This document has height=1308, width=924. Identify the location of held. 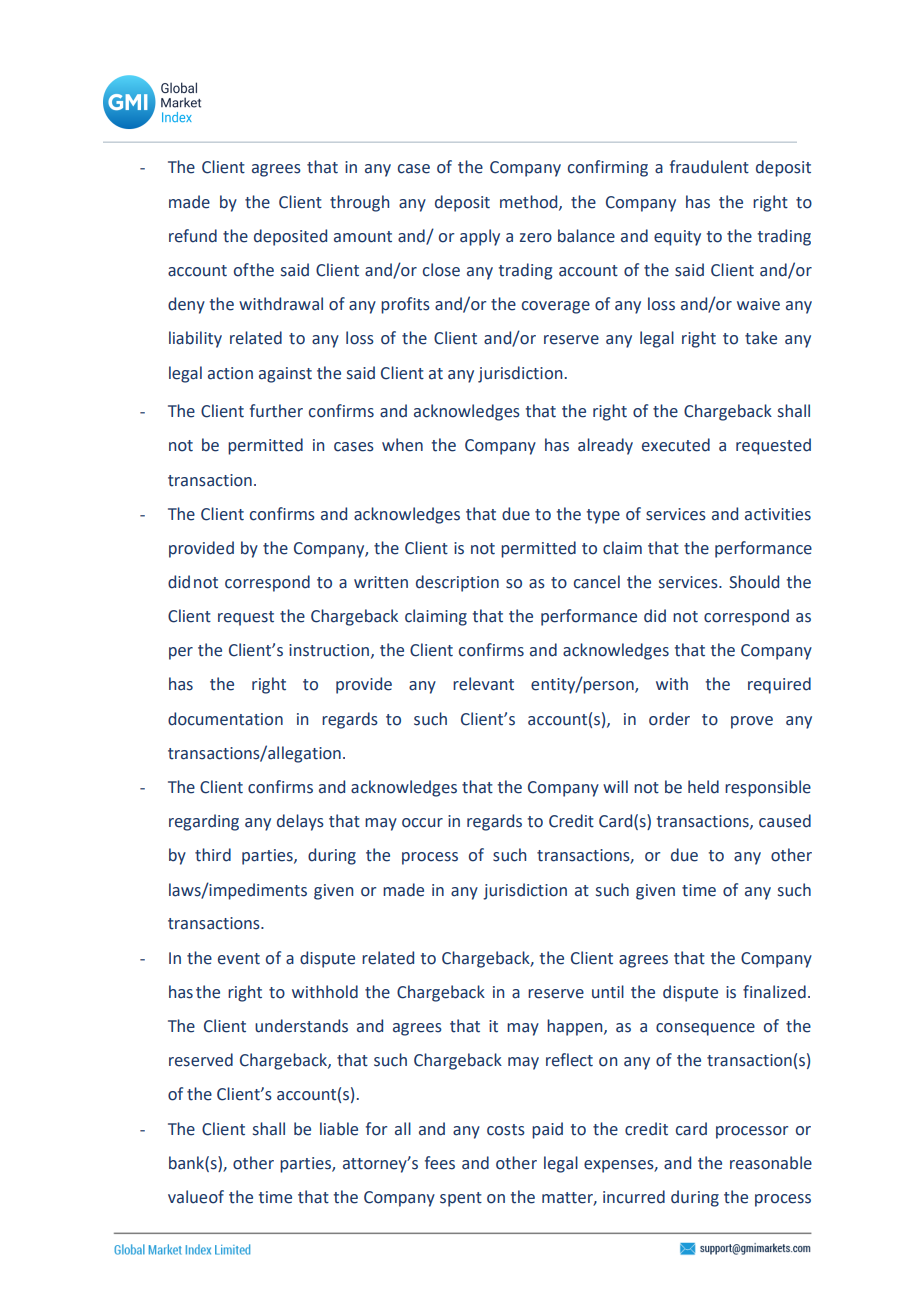
(703, 787).
